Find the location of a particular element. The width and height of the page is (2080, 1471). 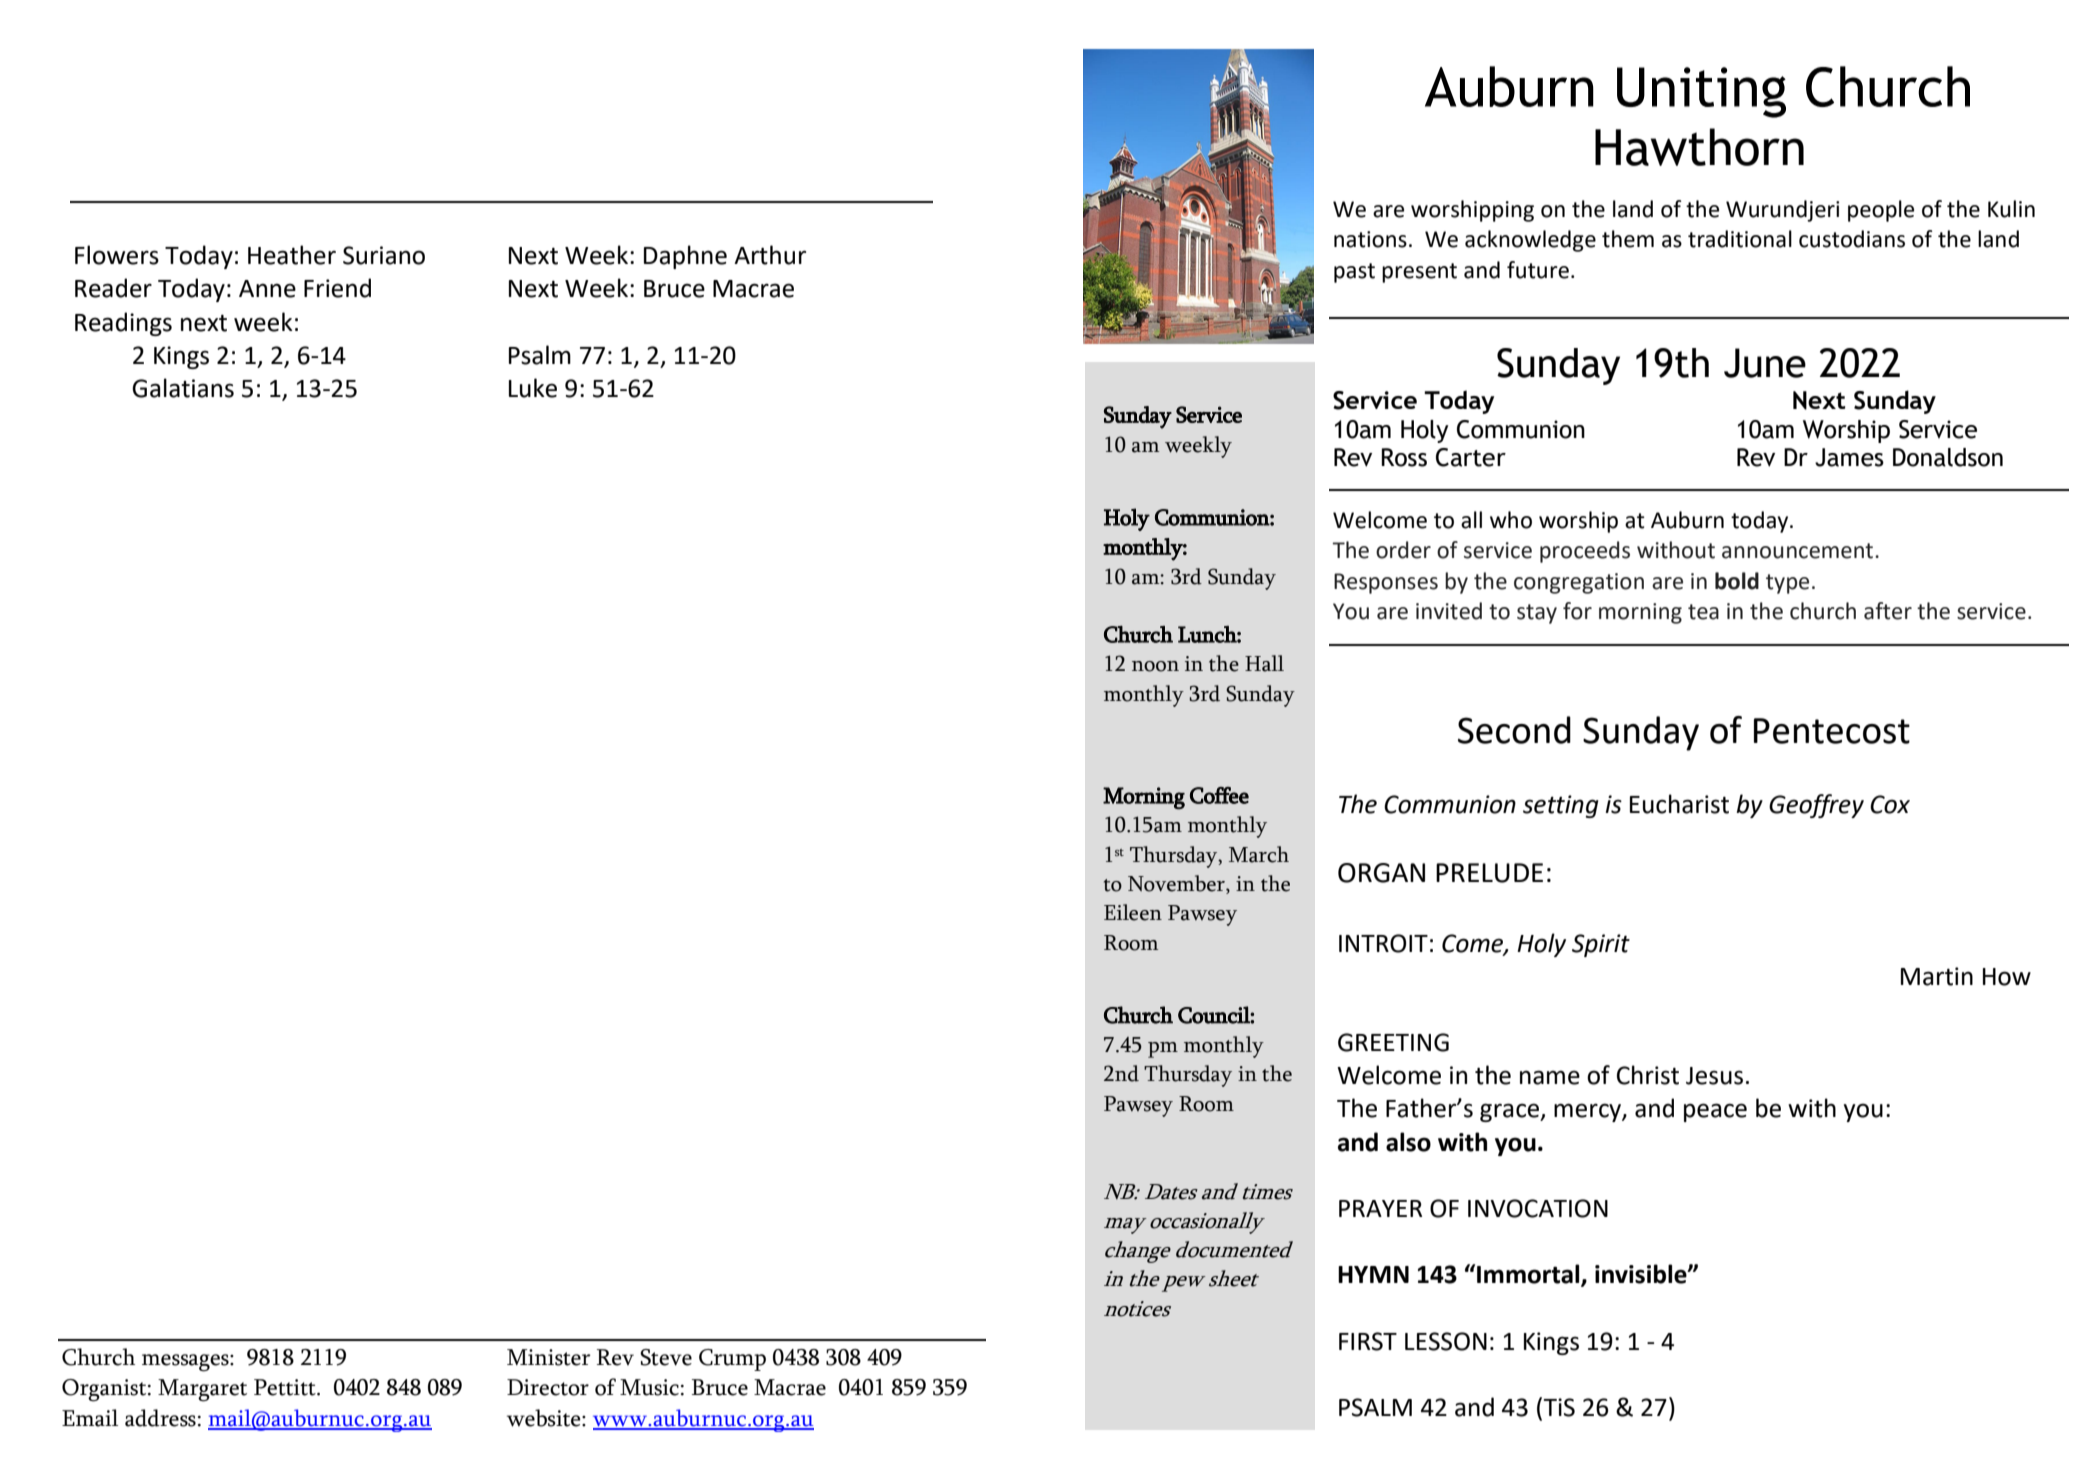

Margaret is located at coordinates (202, 1390).
